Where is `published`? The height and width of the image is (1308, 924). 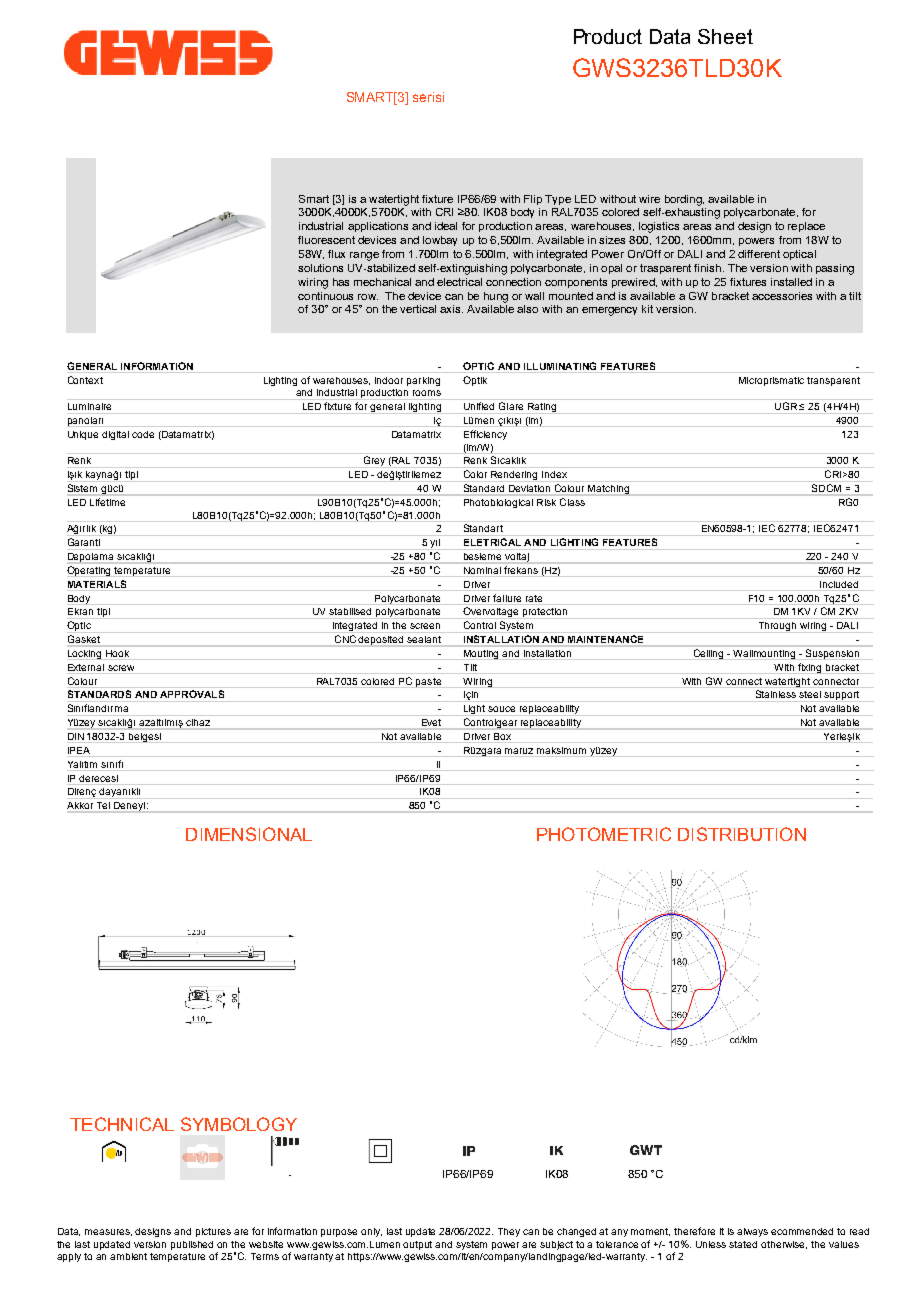 published is located at coordinates (192, 1245).
